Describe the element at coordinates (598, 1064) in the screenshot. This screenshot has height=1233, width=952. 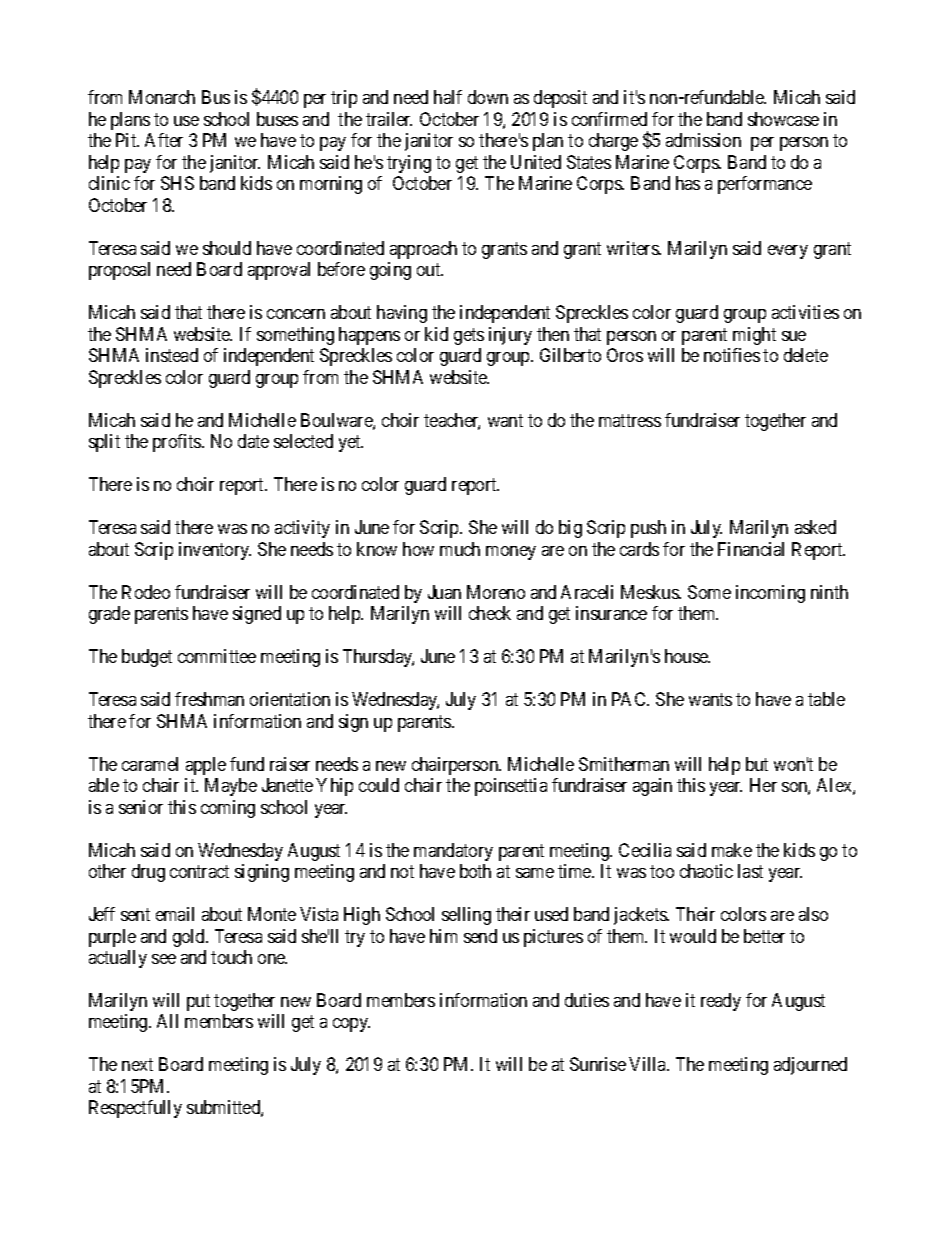
I see `Sunrise` at that location.
